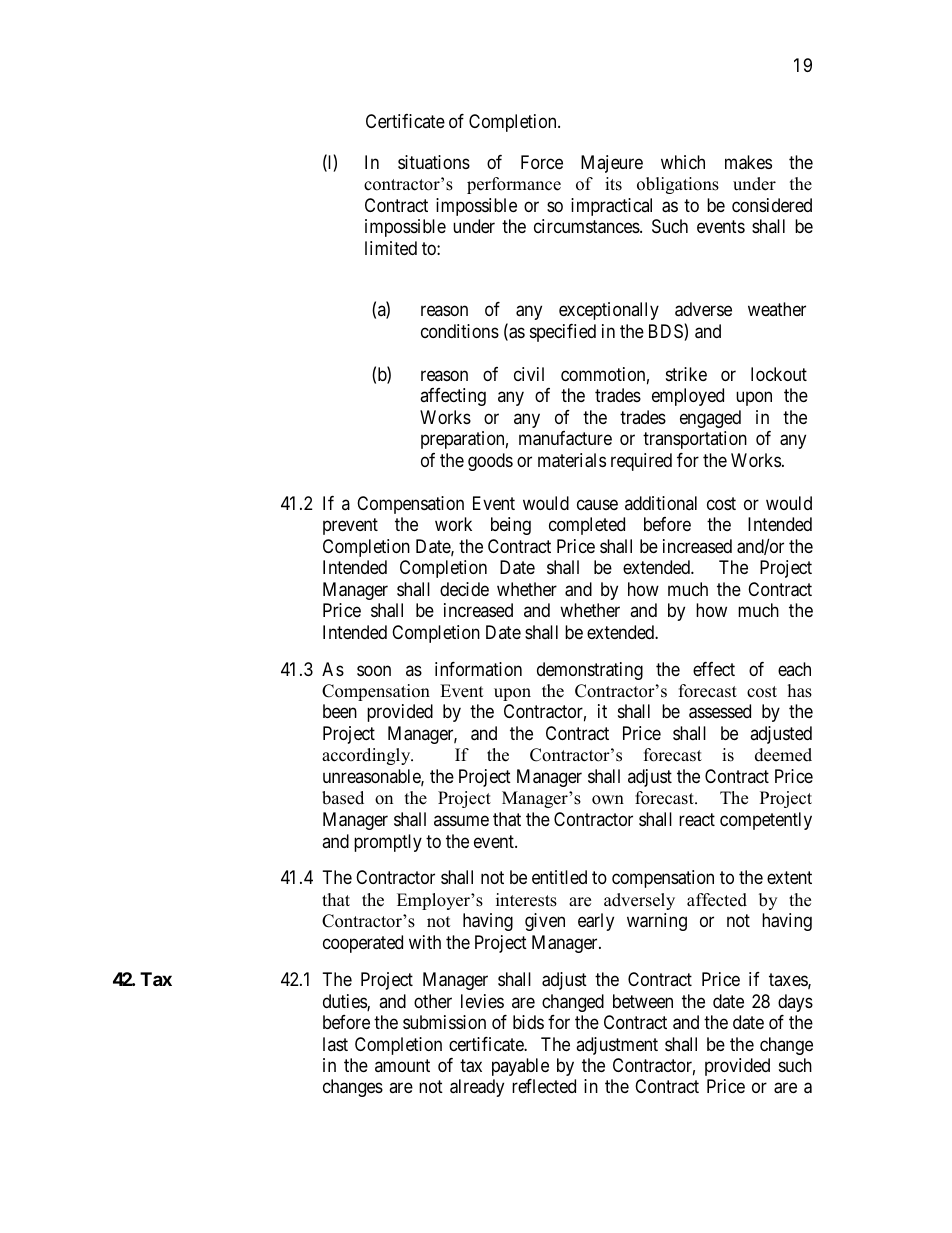  Describe the element at coordinates (542, 162) in the screenshot. I see `Force` at that location.
